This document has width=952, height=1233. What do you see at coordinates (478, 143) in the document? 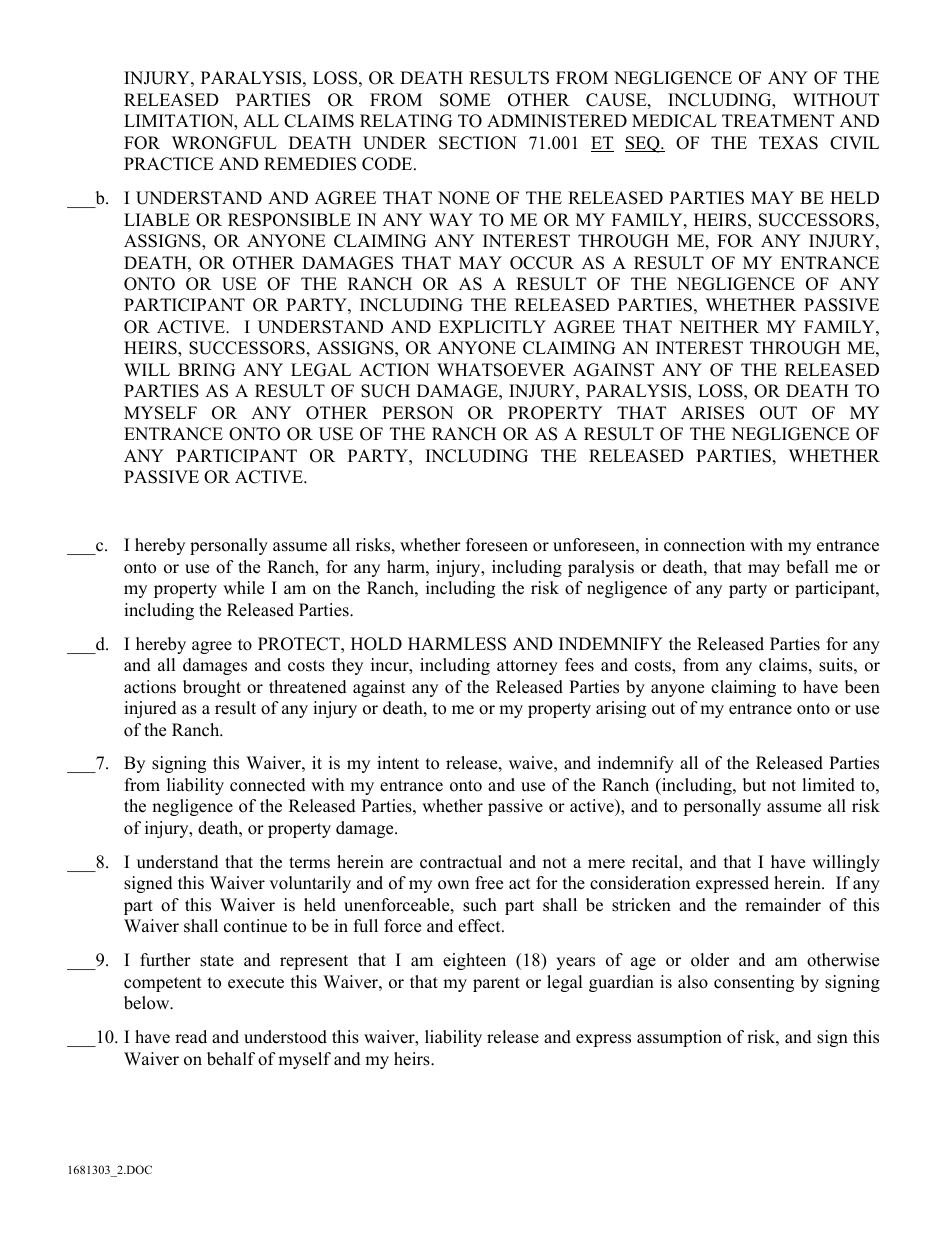
I see `SECTION` at bounding box center [478, 143].
